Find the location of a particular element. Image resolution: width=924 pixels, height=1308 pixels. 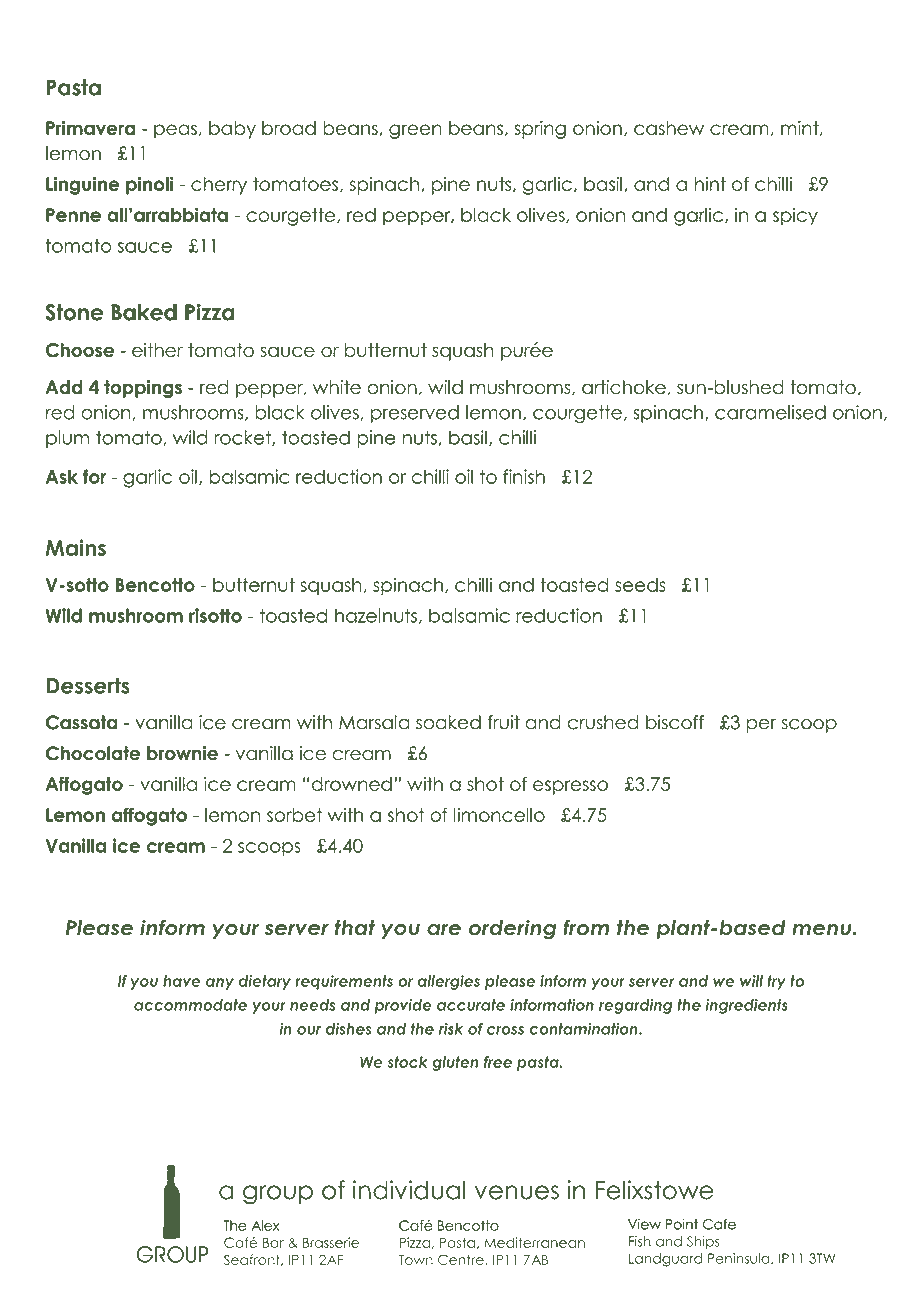

hint is located at coordinates (710, 184).
